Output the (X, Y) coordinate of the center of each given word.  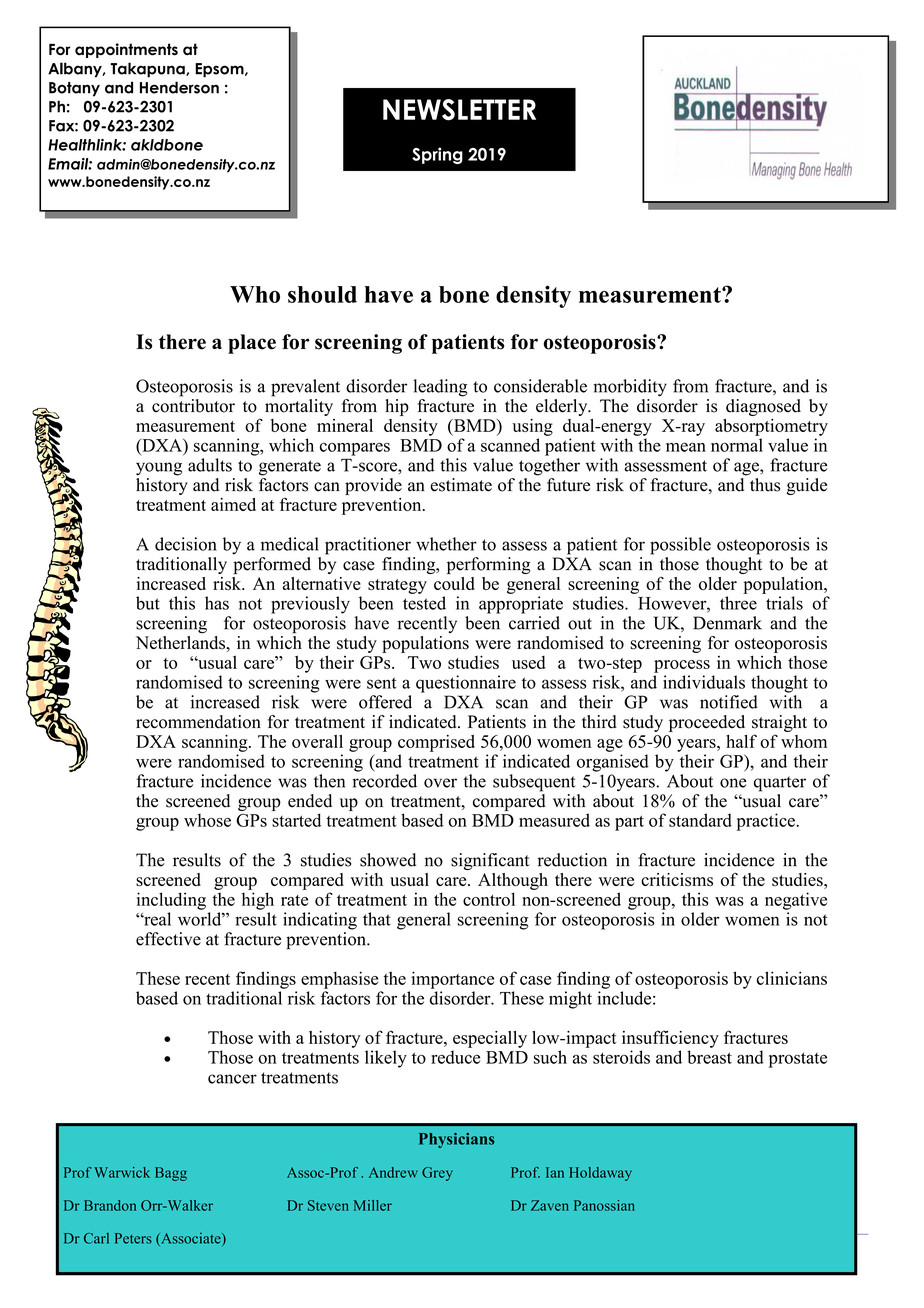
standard (700, 820)
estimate (461, 485)
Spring (437, 155)
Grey (437, 1174)
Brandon (110, 1205)
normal (737, 445)
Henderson (179, 87)
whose (207, 820)
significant (490, 861)
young (159, 469)
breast (709, 1057)
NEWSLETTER (459, 110)
